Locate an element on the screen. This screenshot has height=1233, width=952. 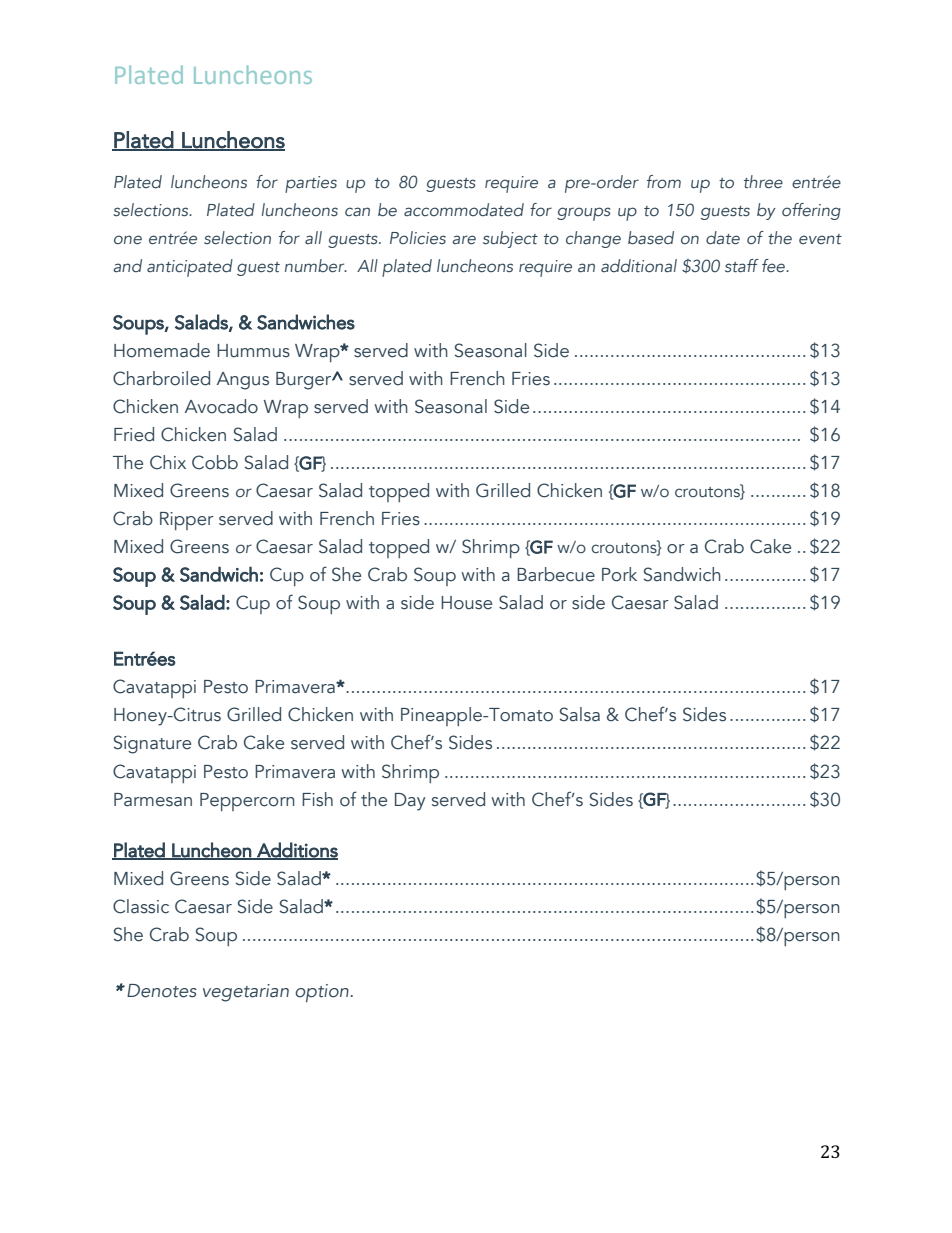
staff is located at coordinates (742, 266).
